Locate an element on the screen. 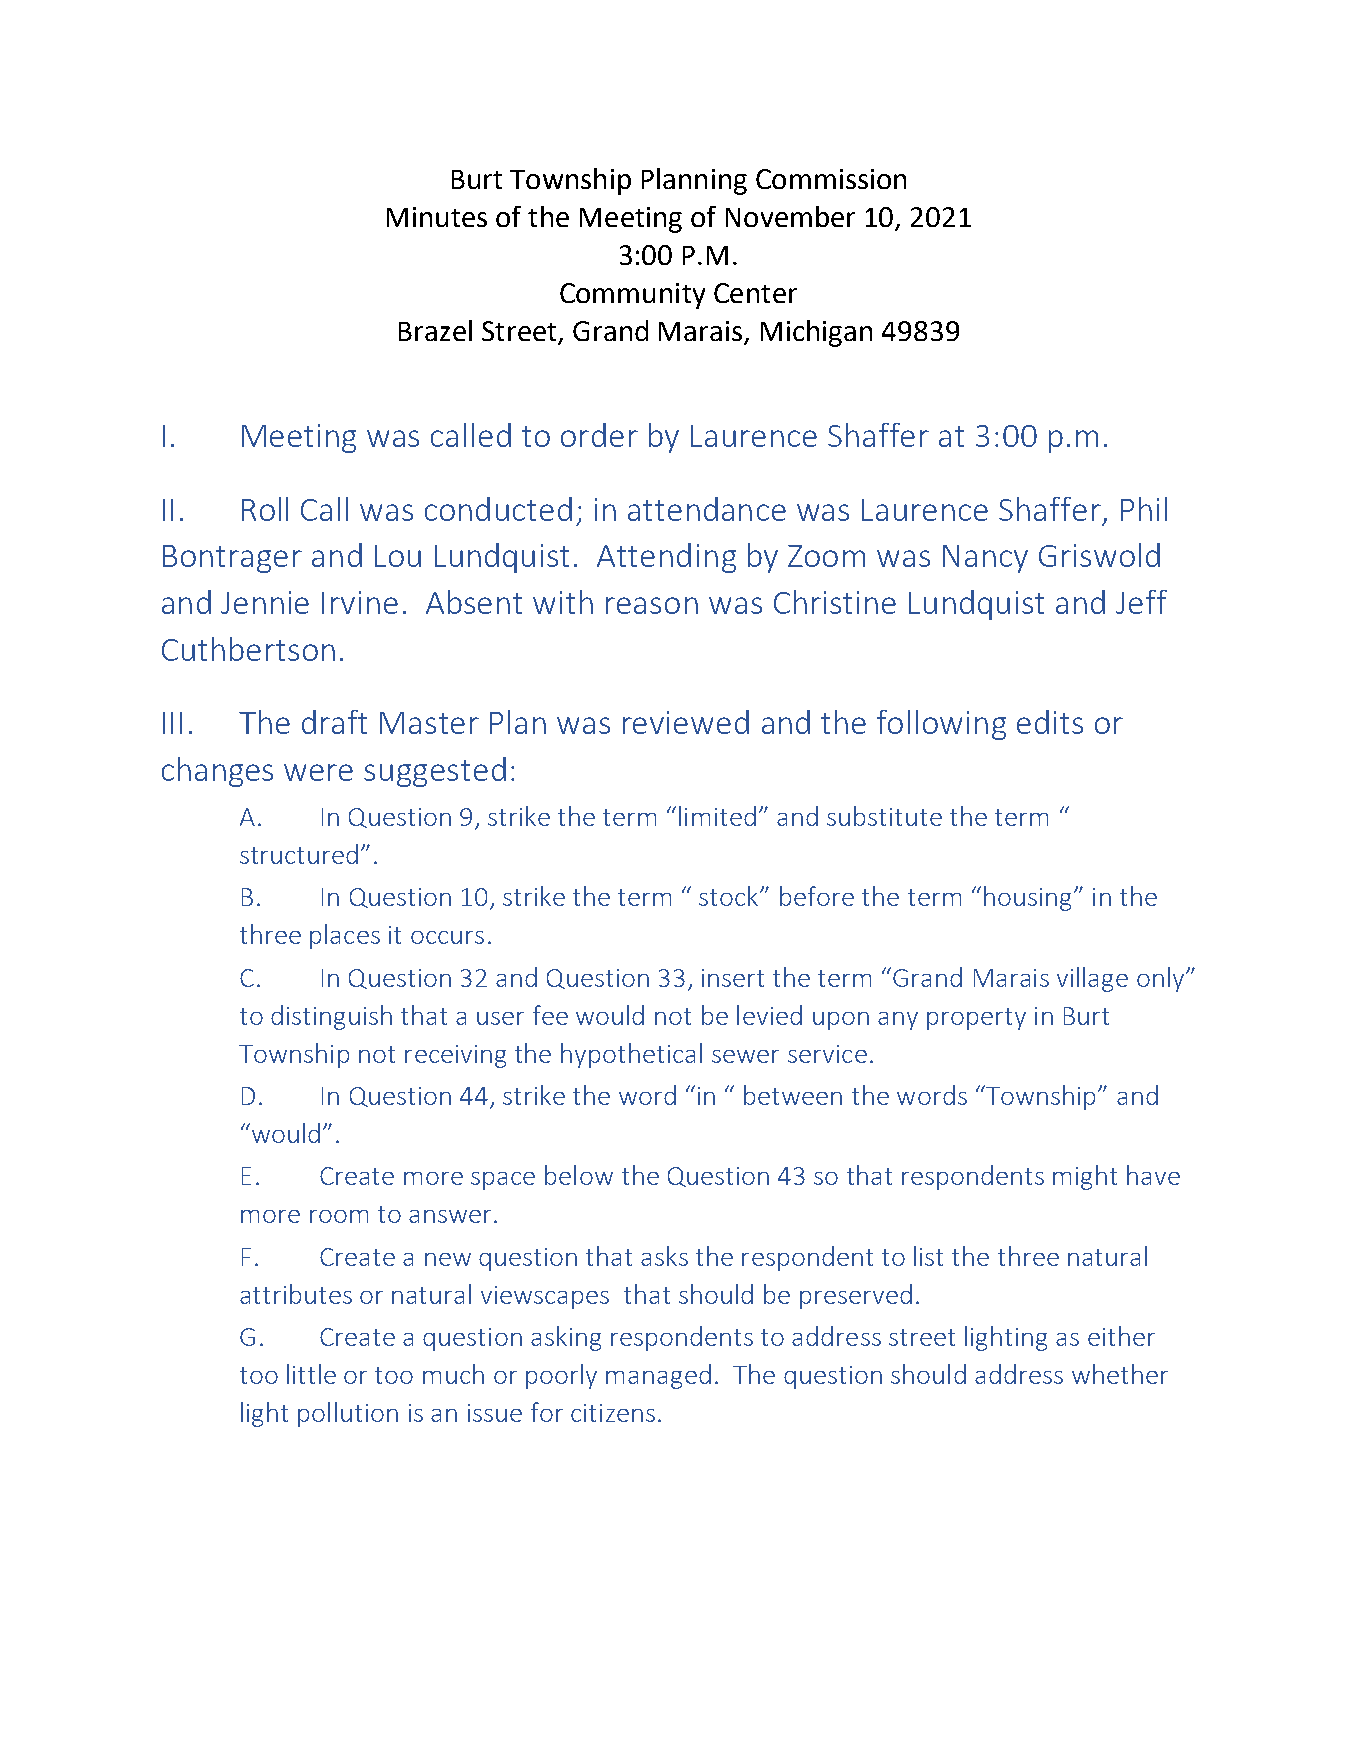 This screenshot has height=1756, width=1357. Roll is located at coordinates (265, 509).
